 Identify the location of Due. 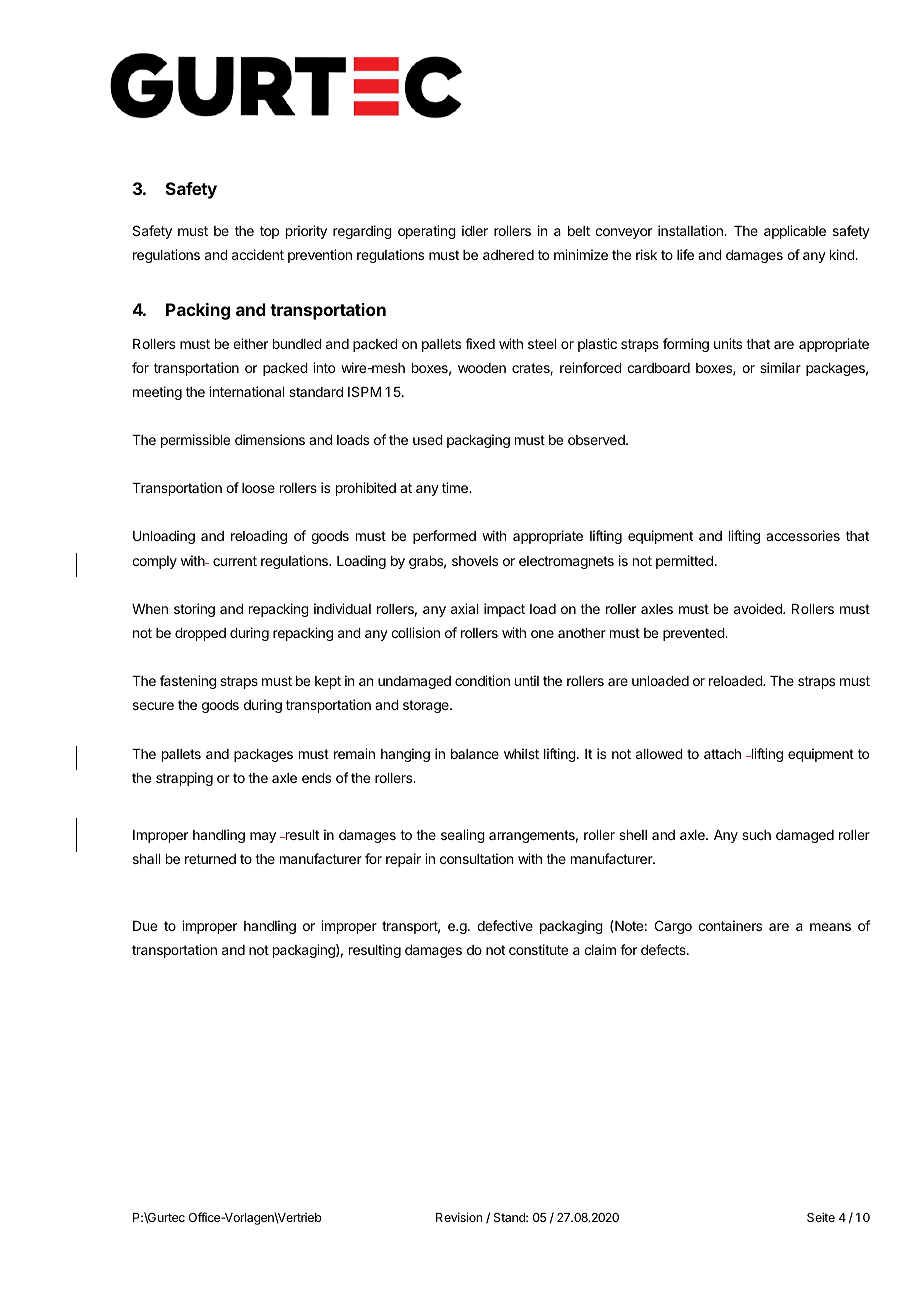
(145, 926).
